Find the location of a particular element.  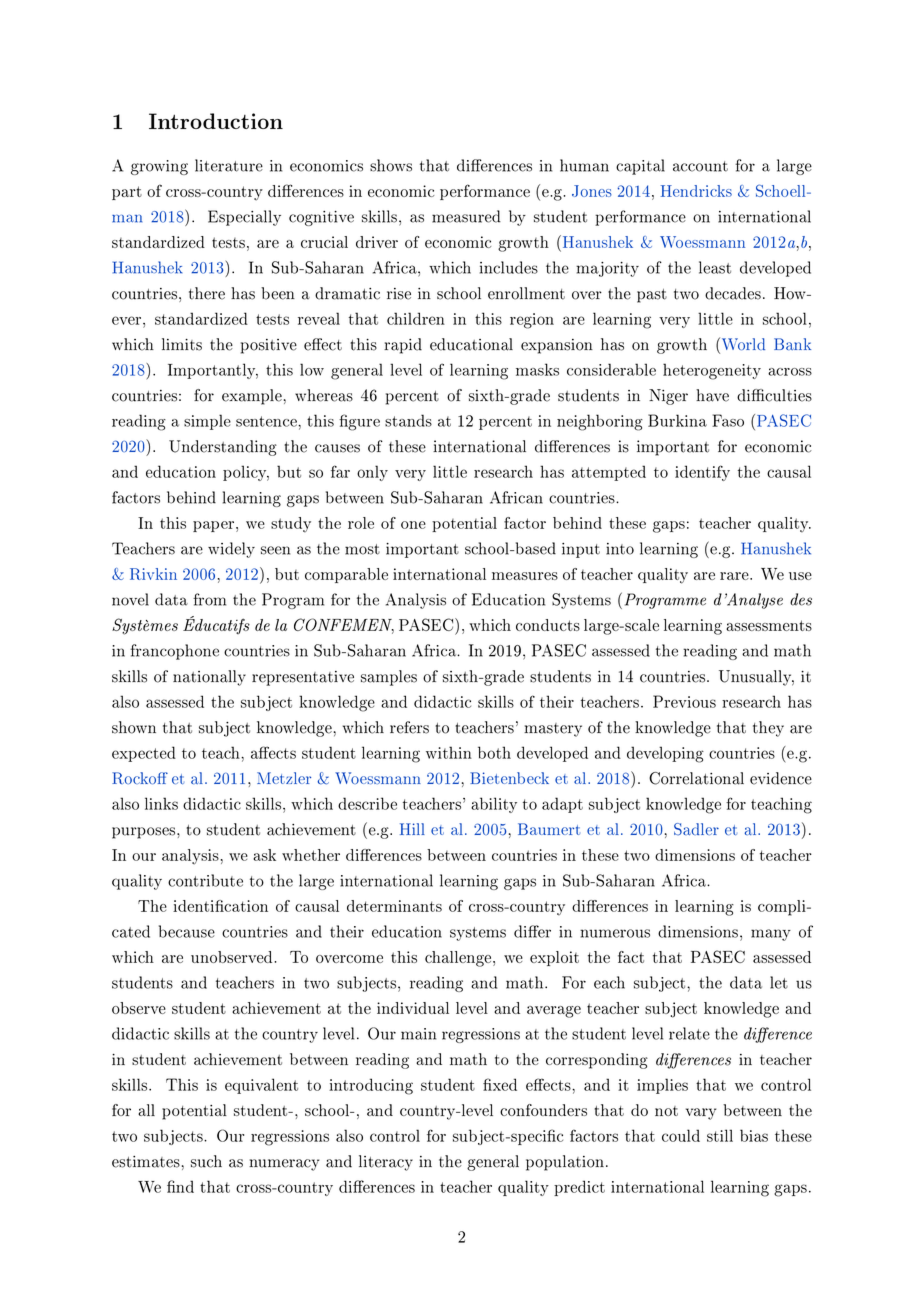

only is located at coordinates (372, 473).
